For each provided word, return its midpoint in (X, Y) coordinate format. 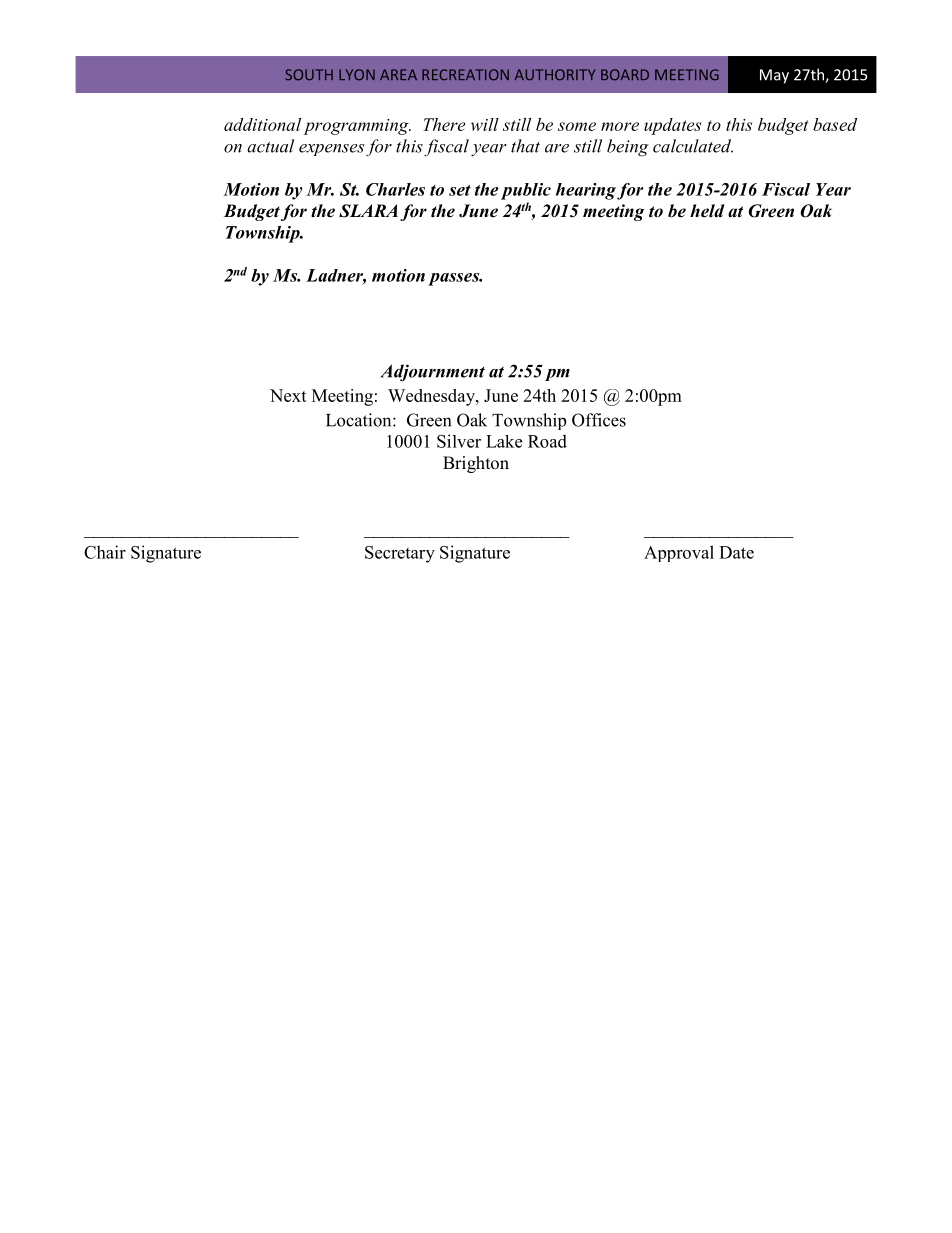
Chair (105, 552)
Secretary (400, 554)
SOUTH (309, 75)
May (774, 76)
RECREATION (465, 75)
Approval (679, 553)
